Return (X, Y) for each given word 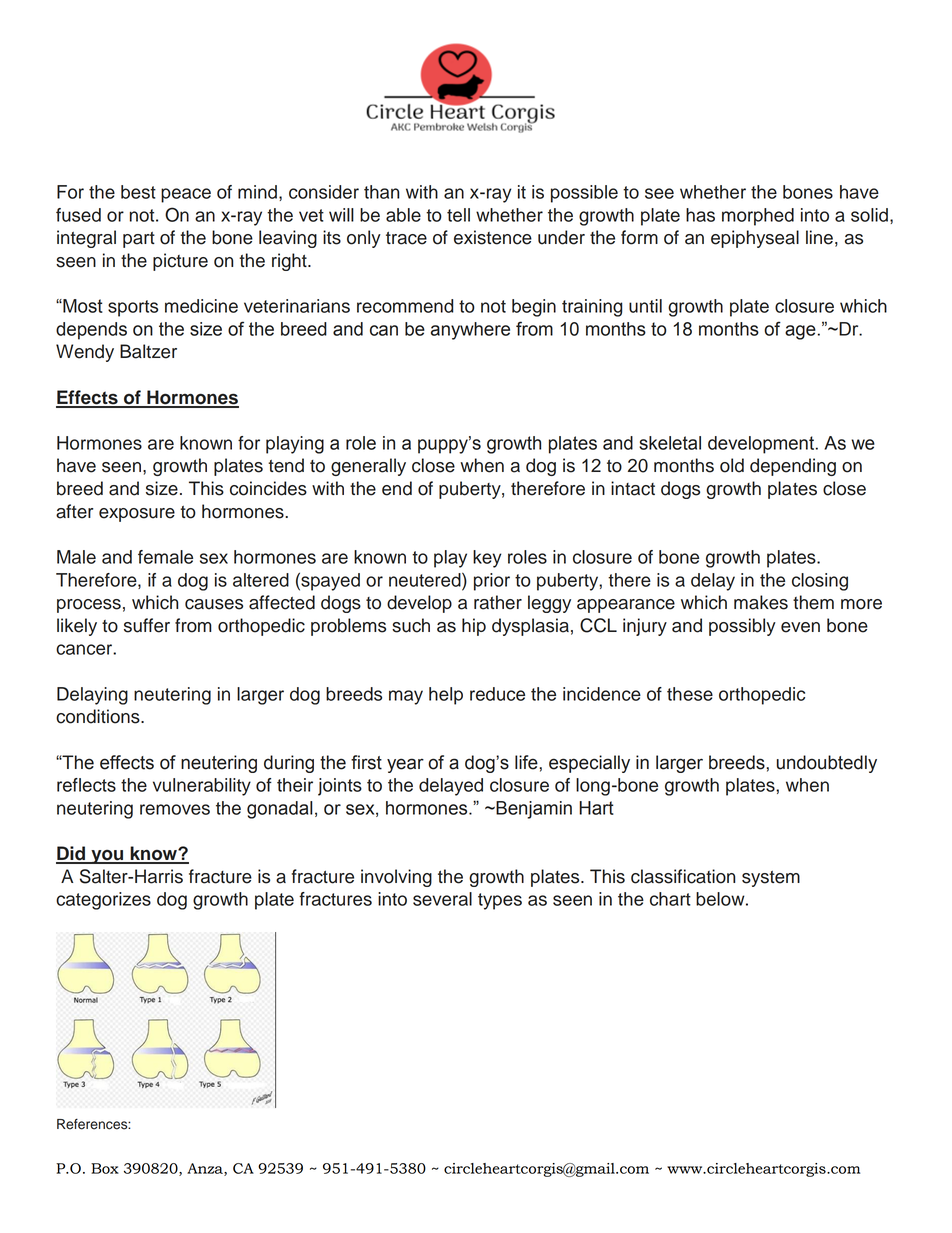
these (690, 694)
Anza (206, 1169)
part (139, 240)
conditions (99, 716)
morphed (758, 217)
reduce (497, 694)
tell (458, 215)
